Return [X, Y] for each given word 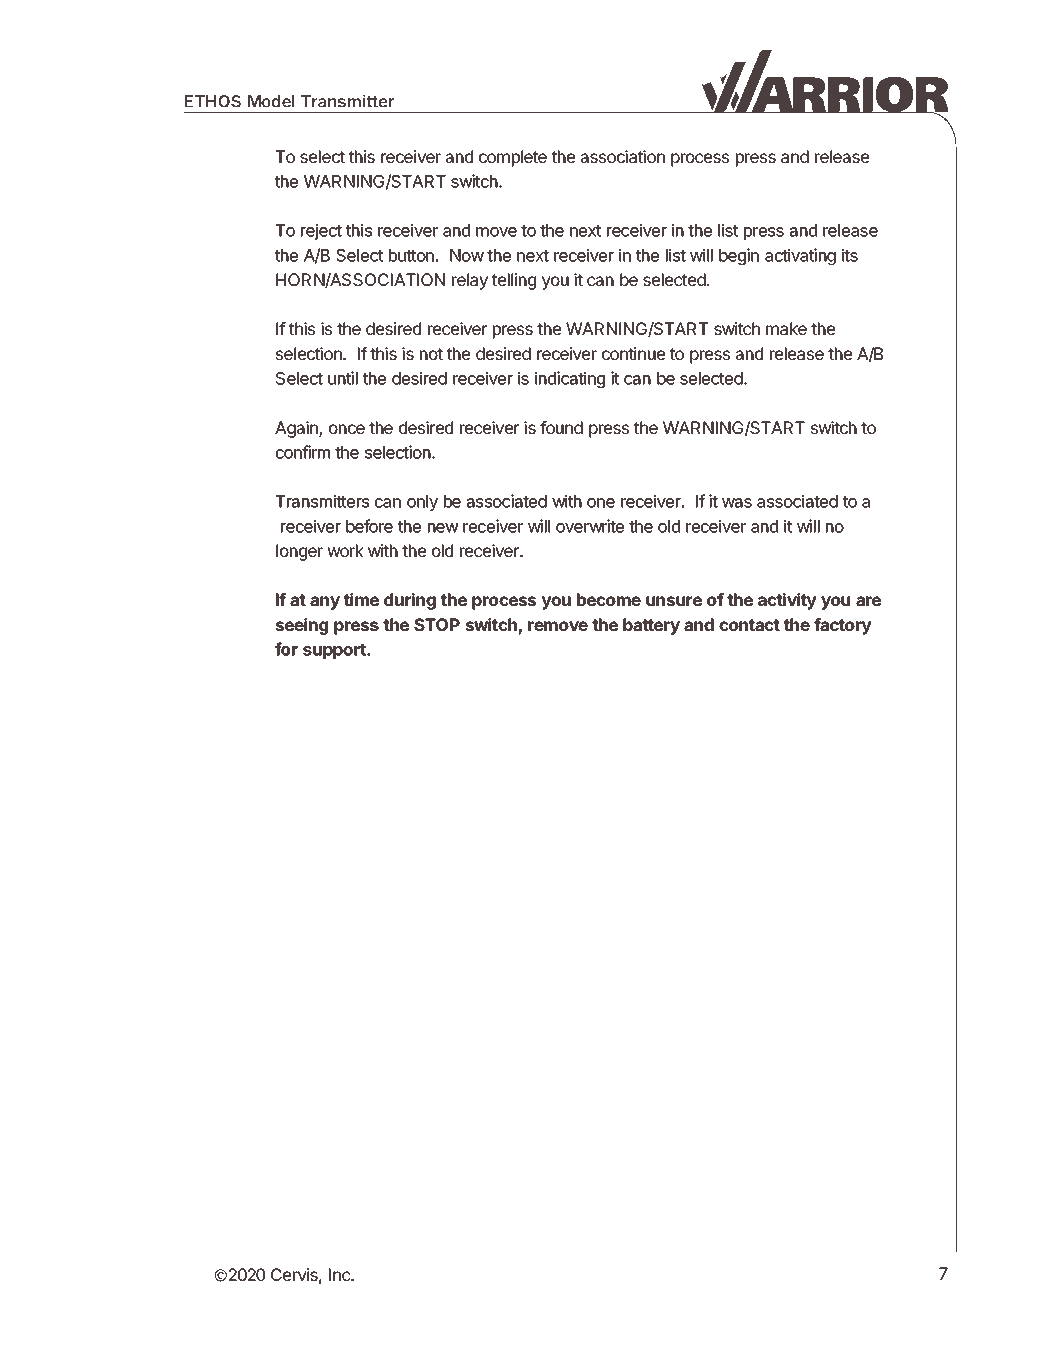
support [335, 651]
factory [843, 626]
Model [271, 101]
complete [513, 158]
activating [800, 256]
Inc [341, 1274]
